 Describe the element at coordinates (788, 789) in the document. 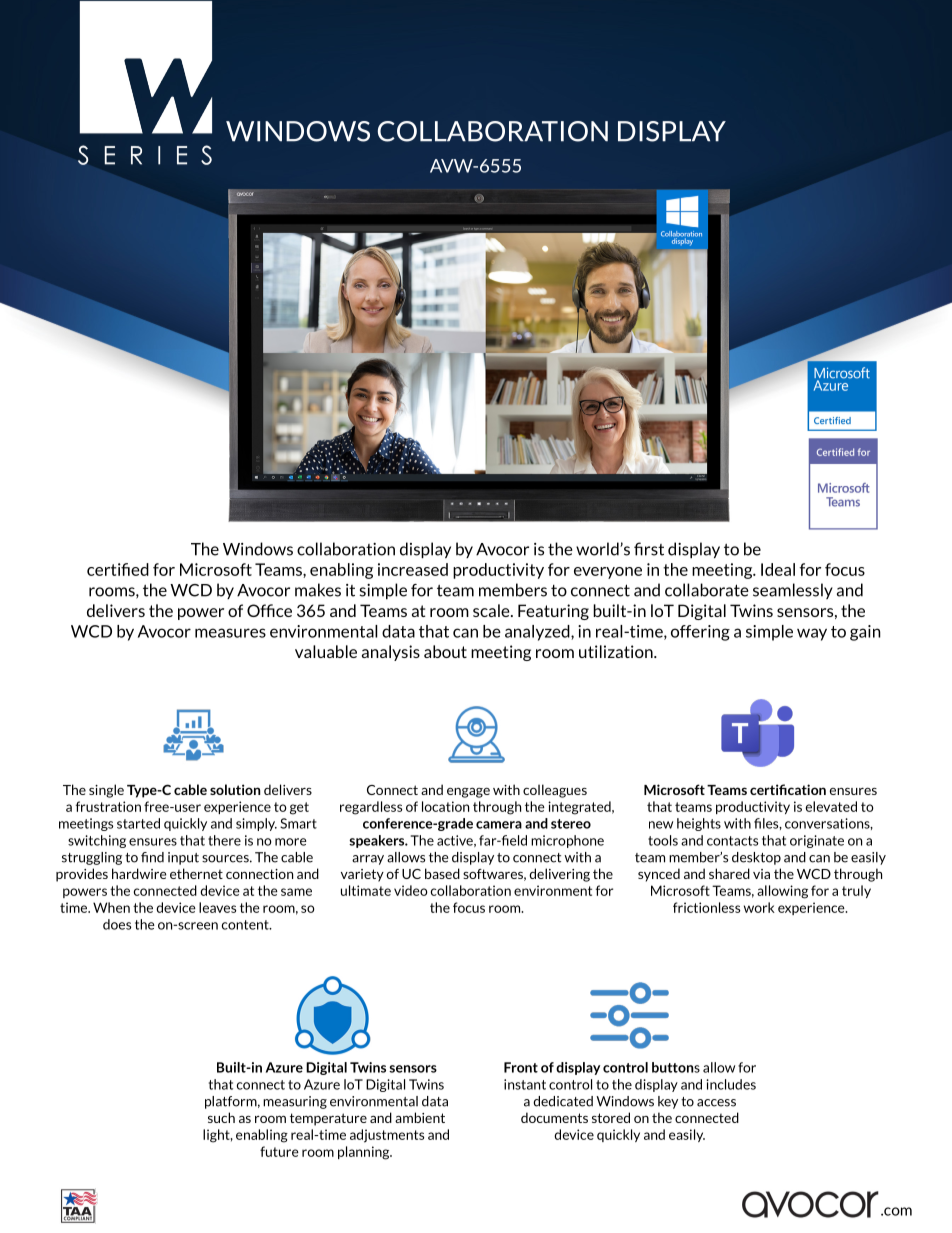

I see `certification` at that location.
